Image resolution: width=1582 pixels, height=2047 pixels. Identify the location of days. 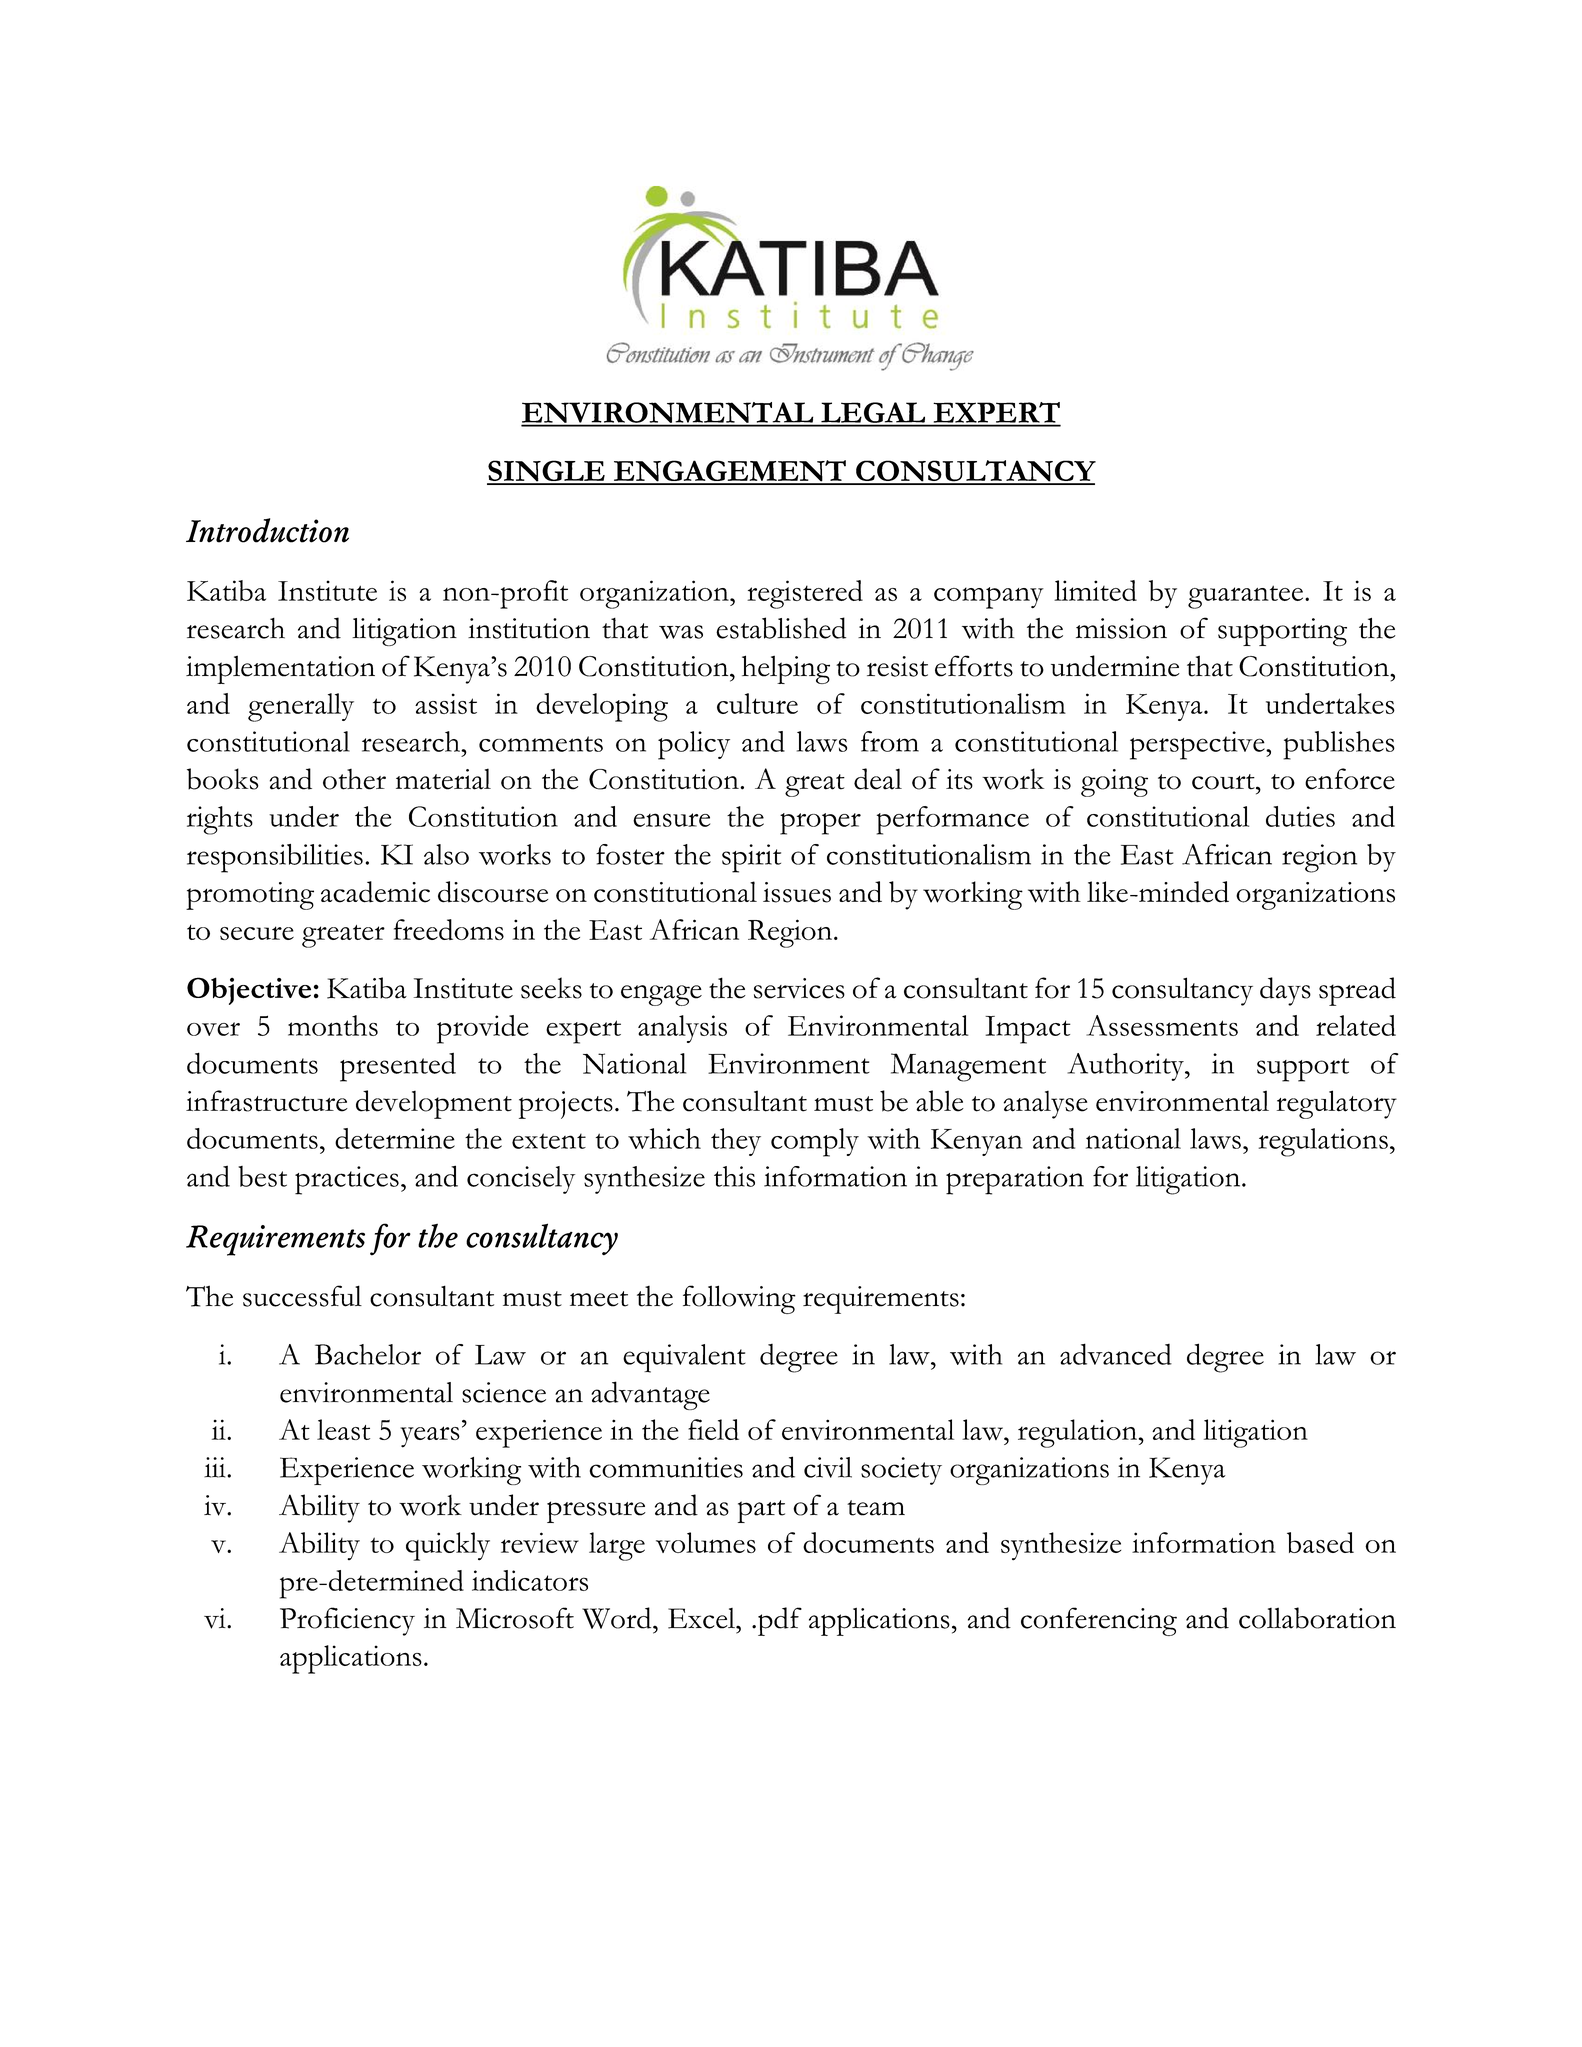
(1285, 991).
